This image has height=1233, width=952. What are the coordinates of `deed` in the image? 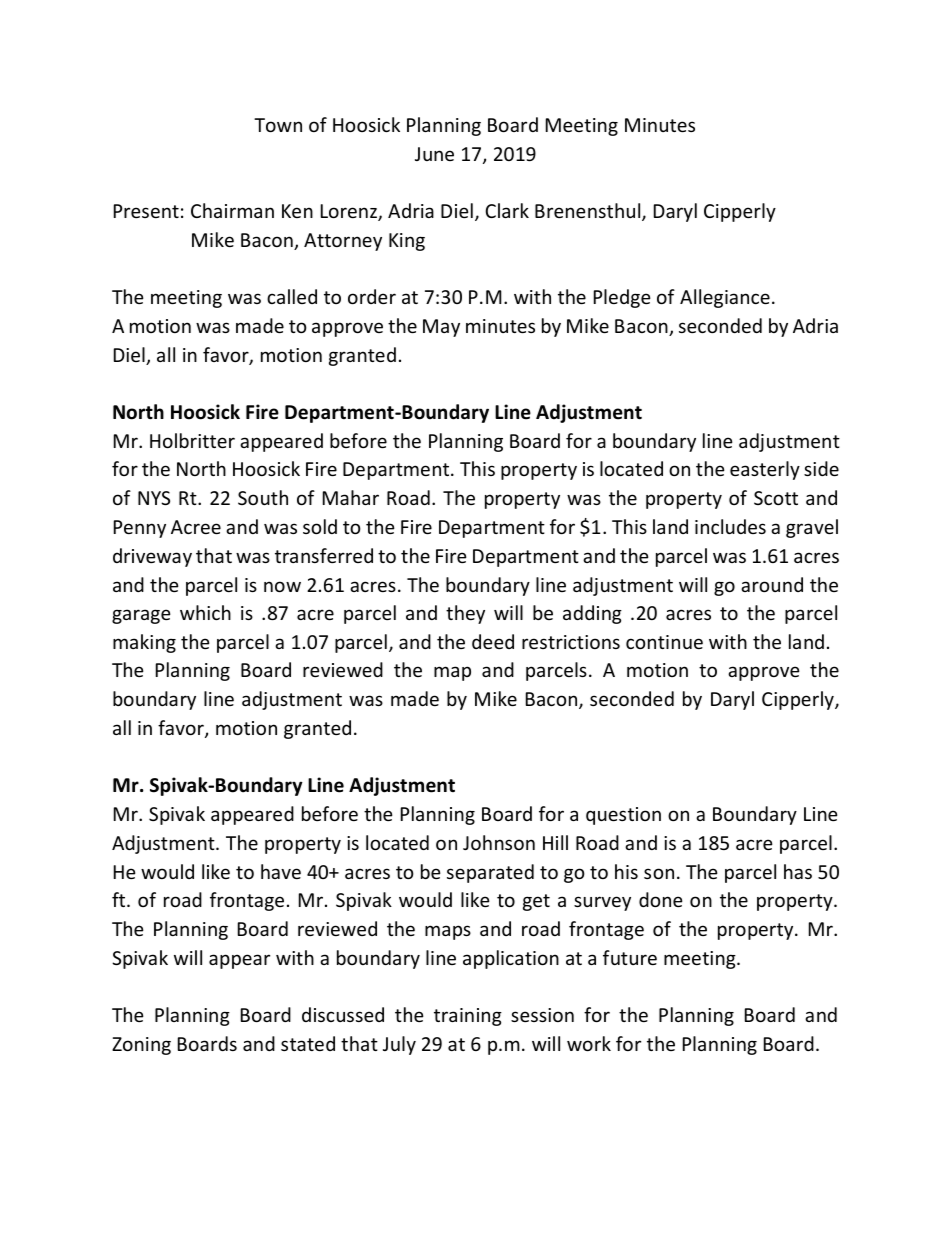 It's located at (493, 641).
